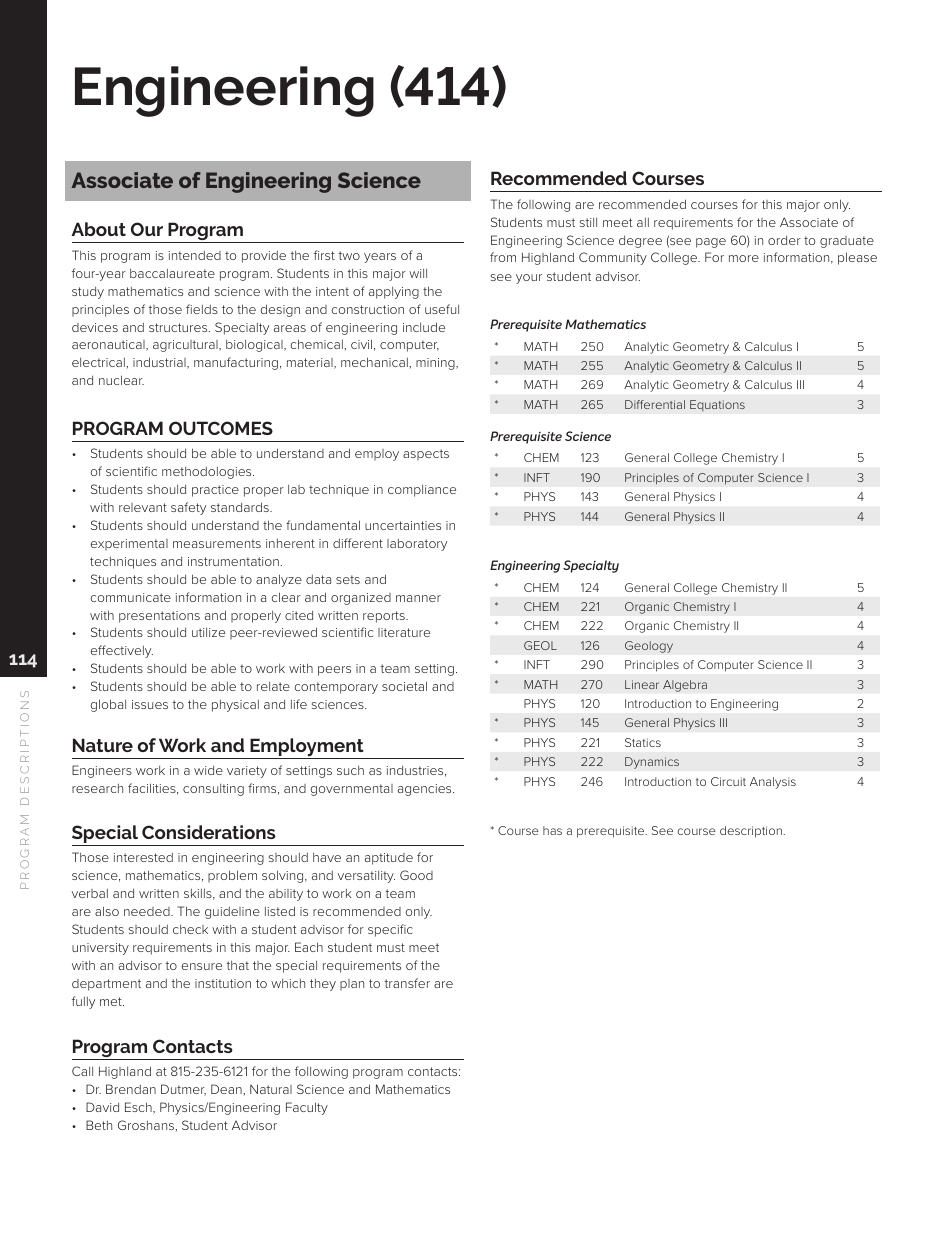 This image has width=952, height=1233. Describe the element at coordinates (503, 257) in the image. I see `from` at that location.
